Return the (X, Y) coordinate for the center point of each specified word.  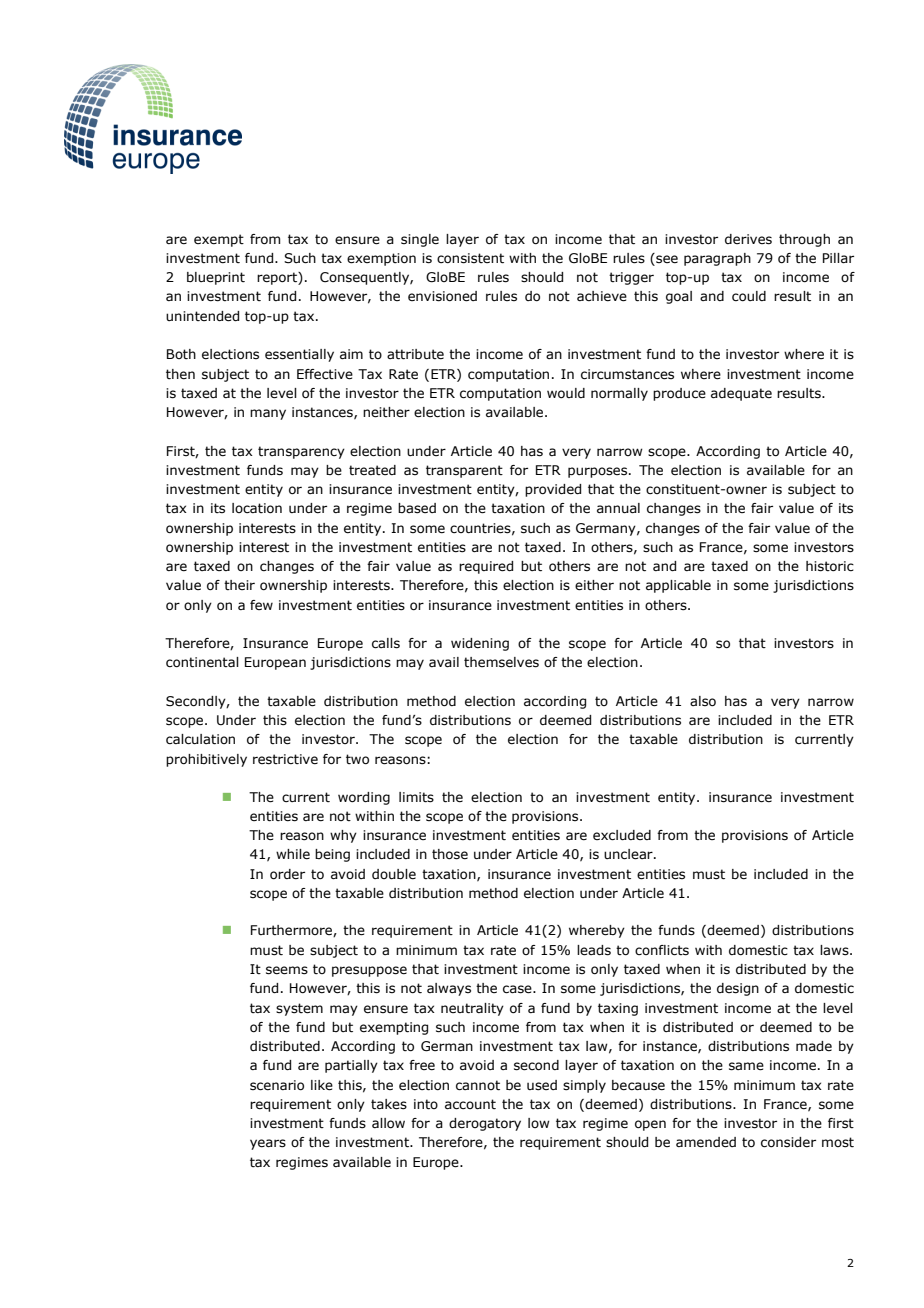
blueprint (216, 278)
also (703, 701)
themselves (501, 662)
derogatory (485, 1124)
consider (788, 1142)
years (268, 1144)
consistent (470, 258)
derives (748, 239)
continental (202, 662)
